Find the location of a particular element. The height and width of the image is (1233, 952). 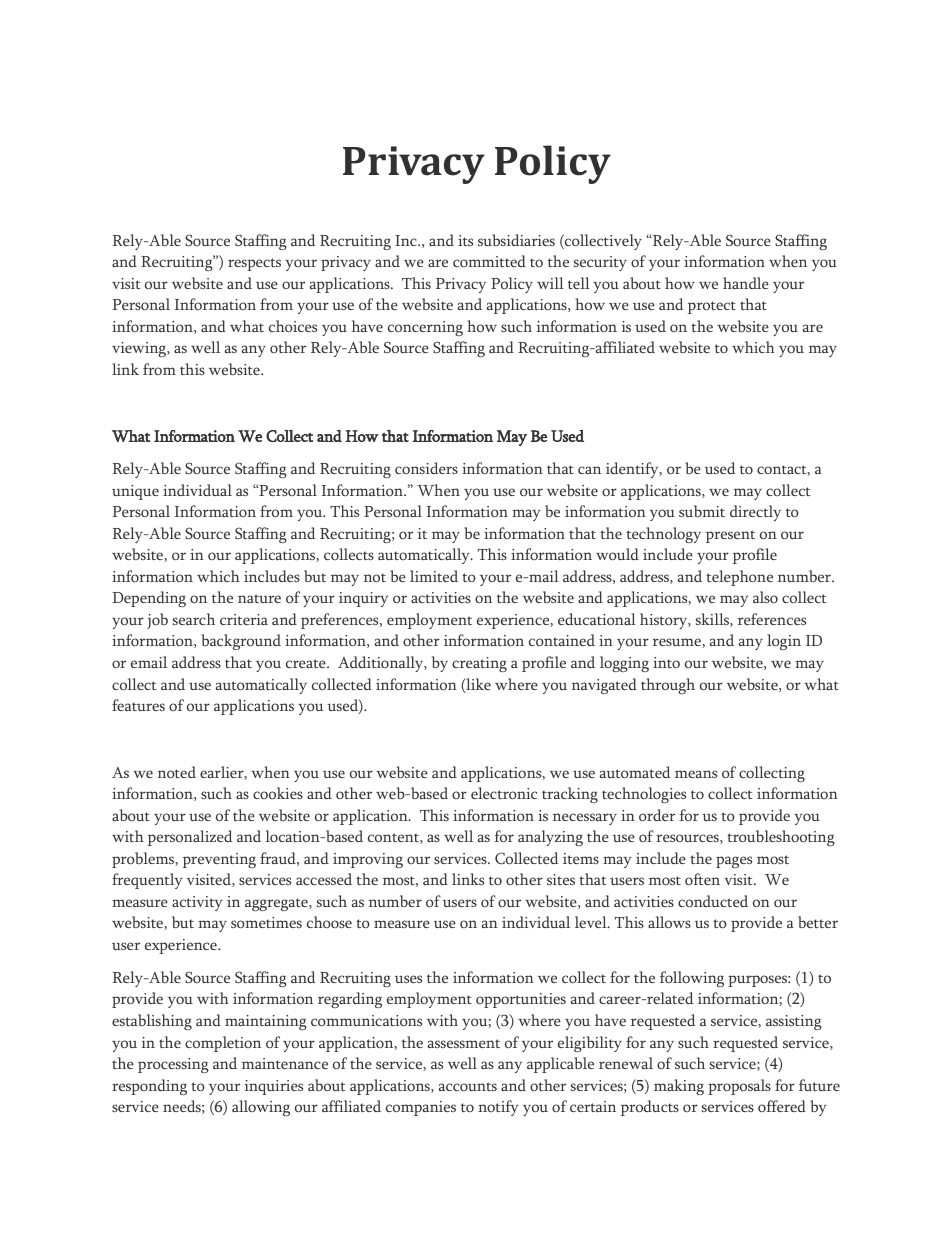

handle is located at coordinates (746, 283).
